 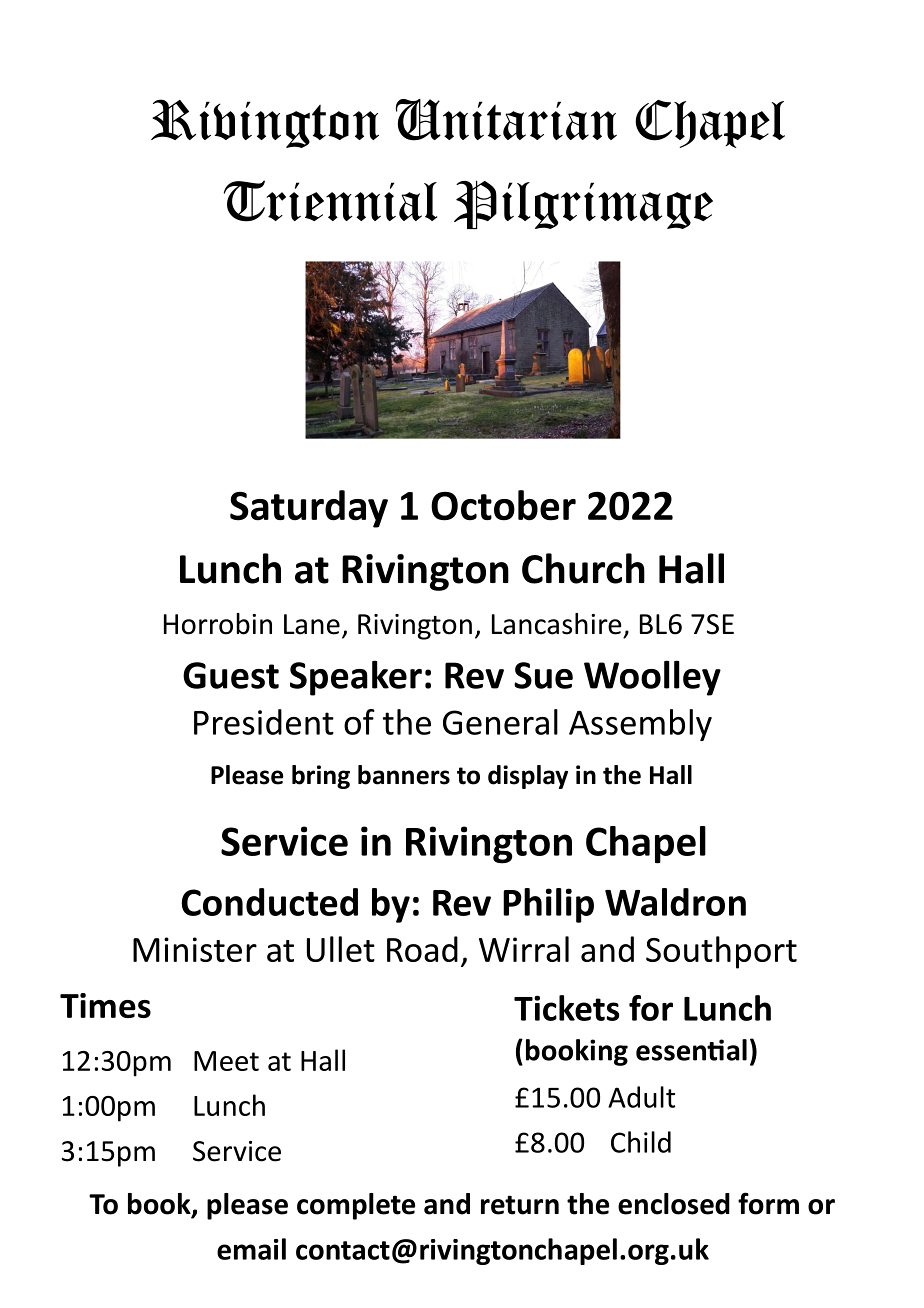 What do you see at coordinates (583, 205) in the page?
I see `Pilgrimage` at bounding box center [583, 205].
